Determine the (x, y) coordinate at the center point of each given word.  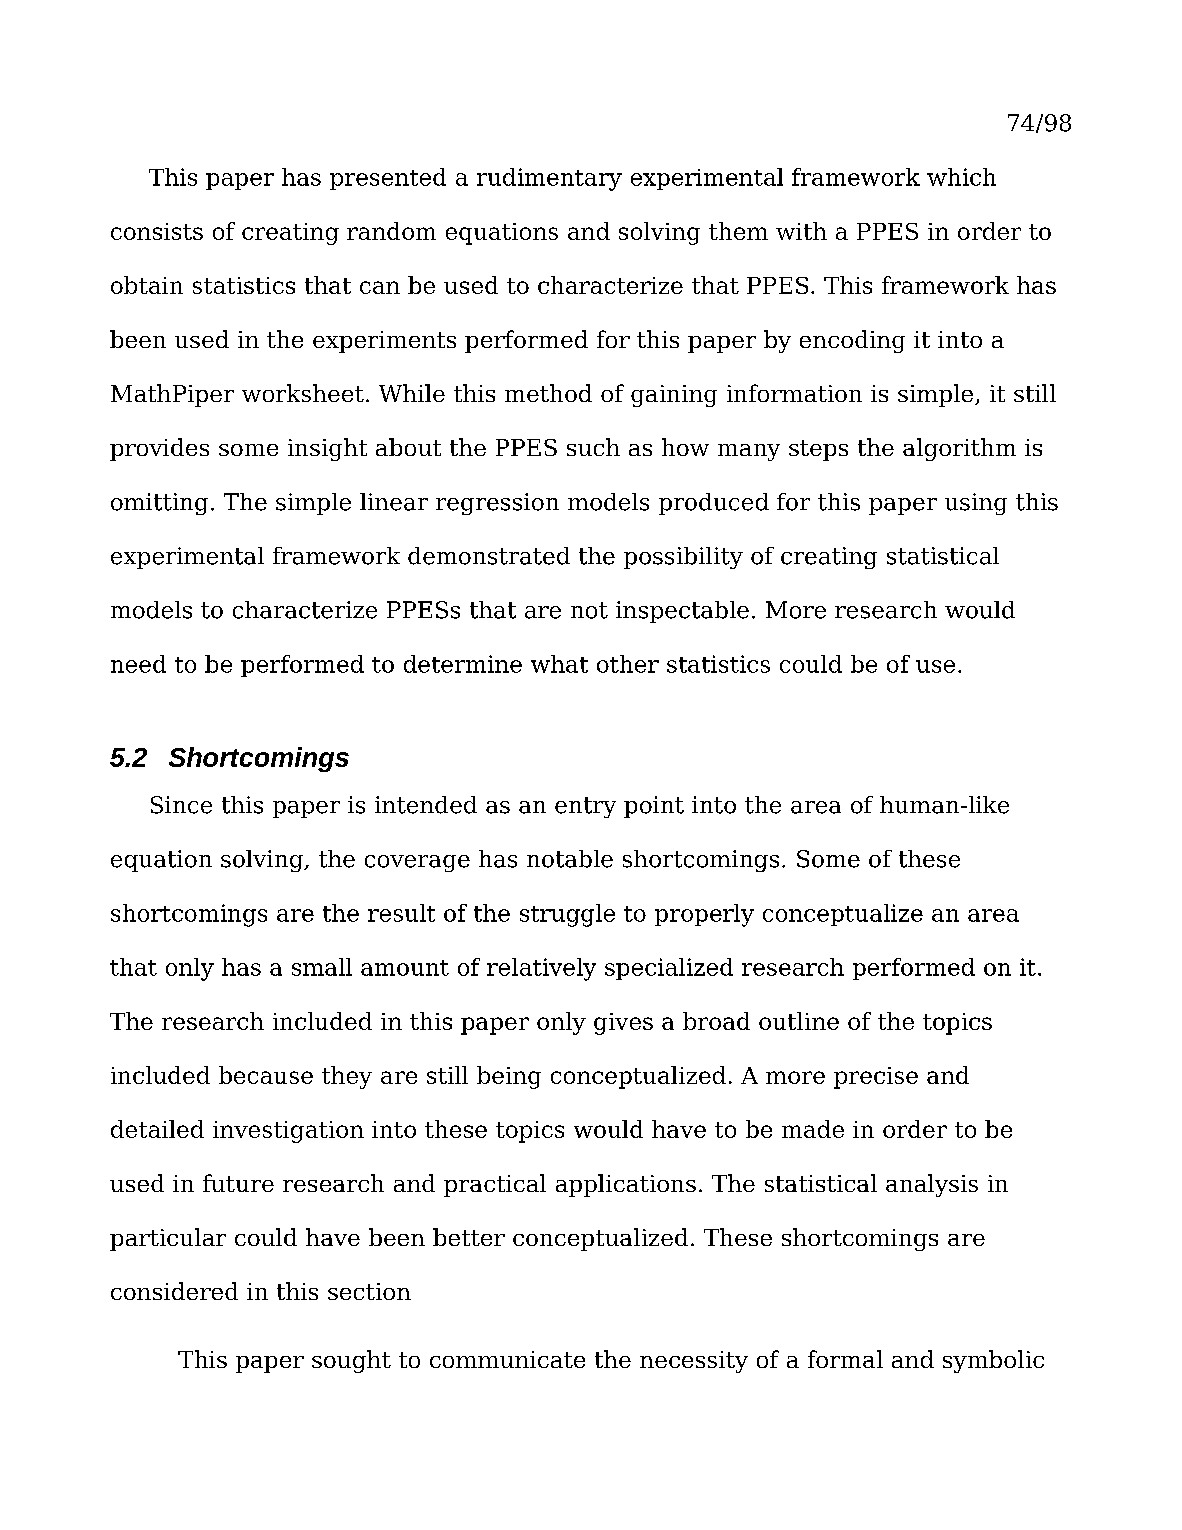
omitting (159, 504)
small (322, 967)
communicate (507, 1359)
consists (157, 231)
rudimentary (549, 179)
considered (174, 1291)
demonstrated (489, 556)
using (976, 504)
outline (799, 1021)
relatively (541, 969)
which (961, 177)
